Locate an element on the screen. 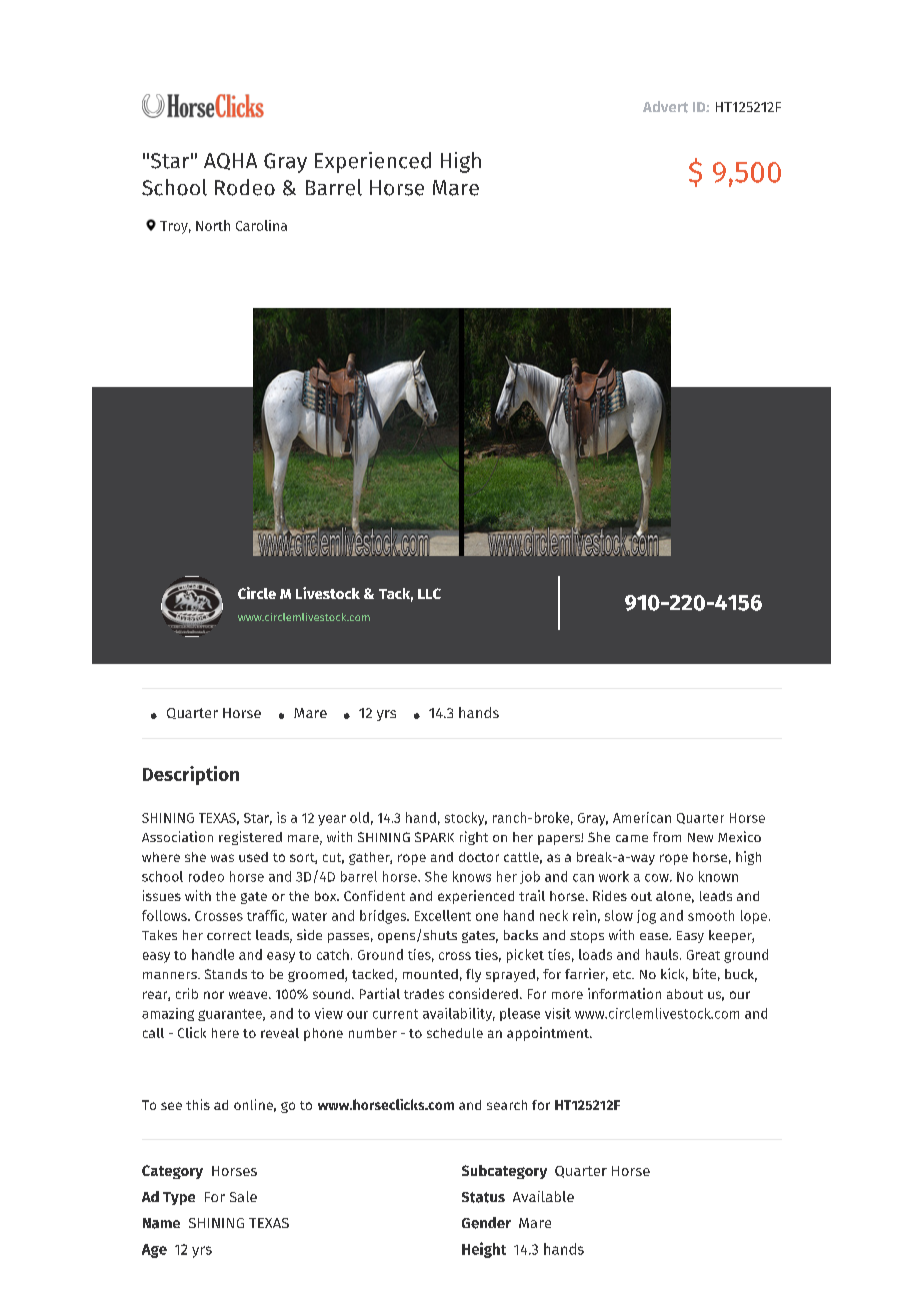 The image size is (924, 1308). Carolina is located at coordinates (261, 225).
